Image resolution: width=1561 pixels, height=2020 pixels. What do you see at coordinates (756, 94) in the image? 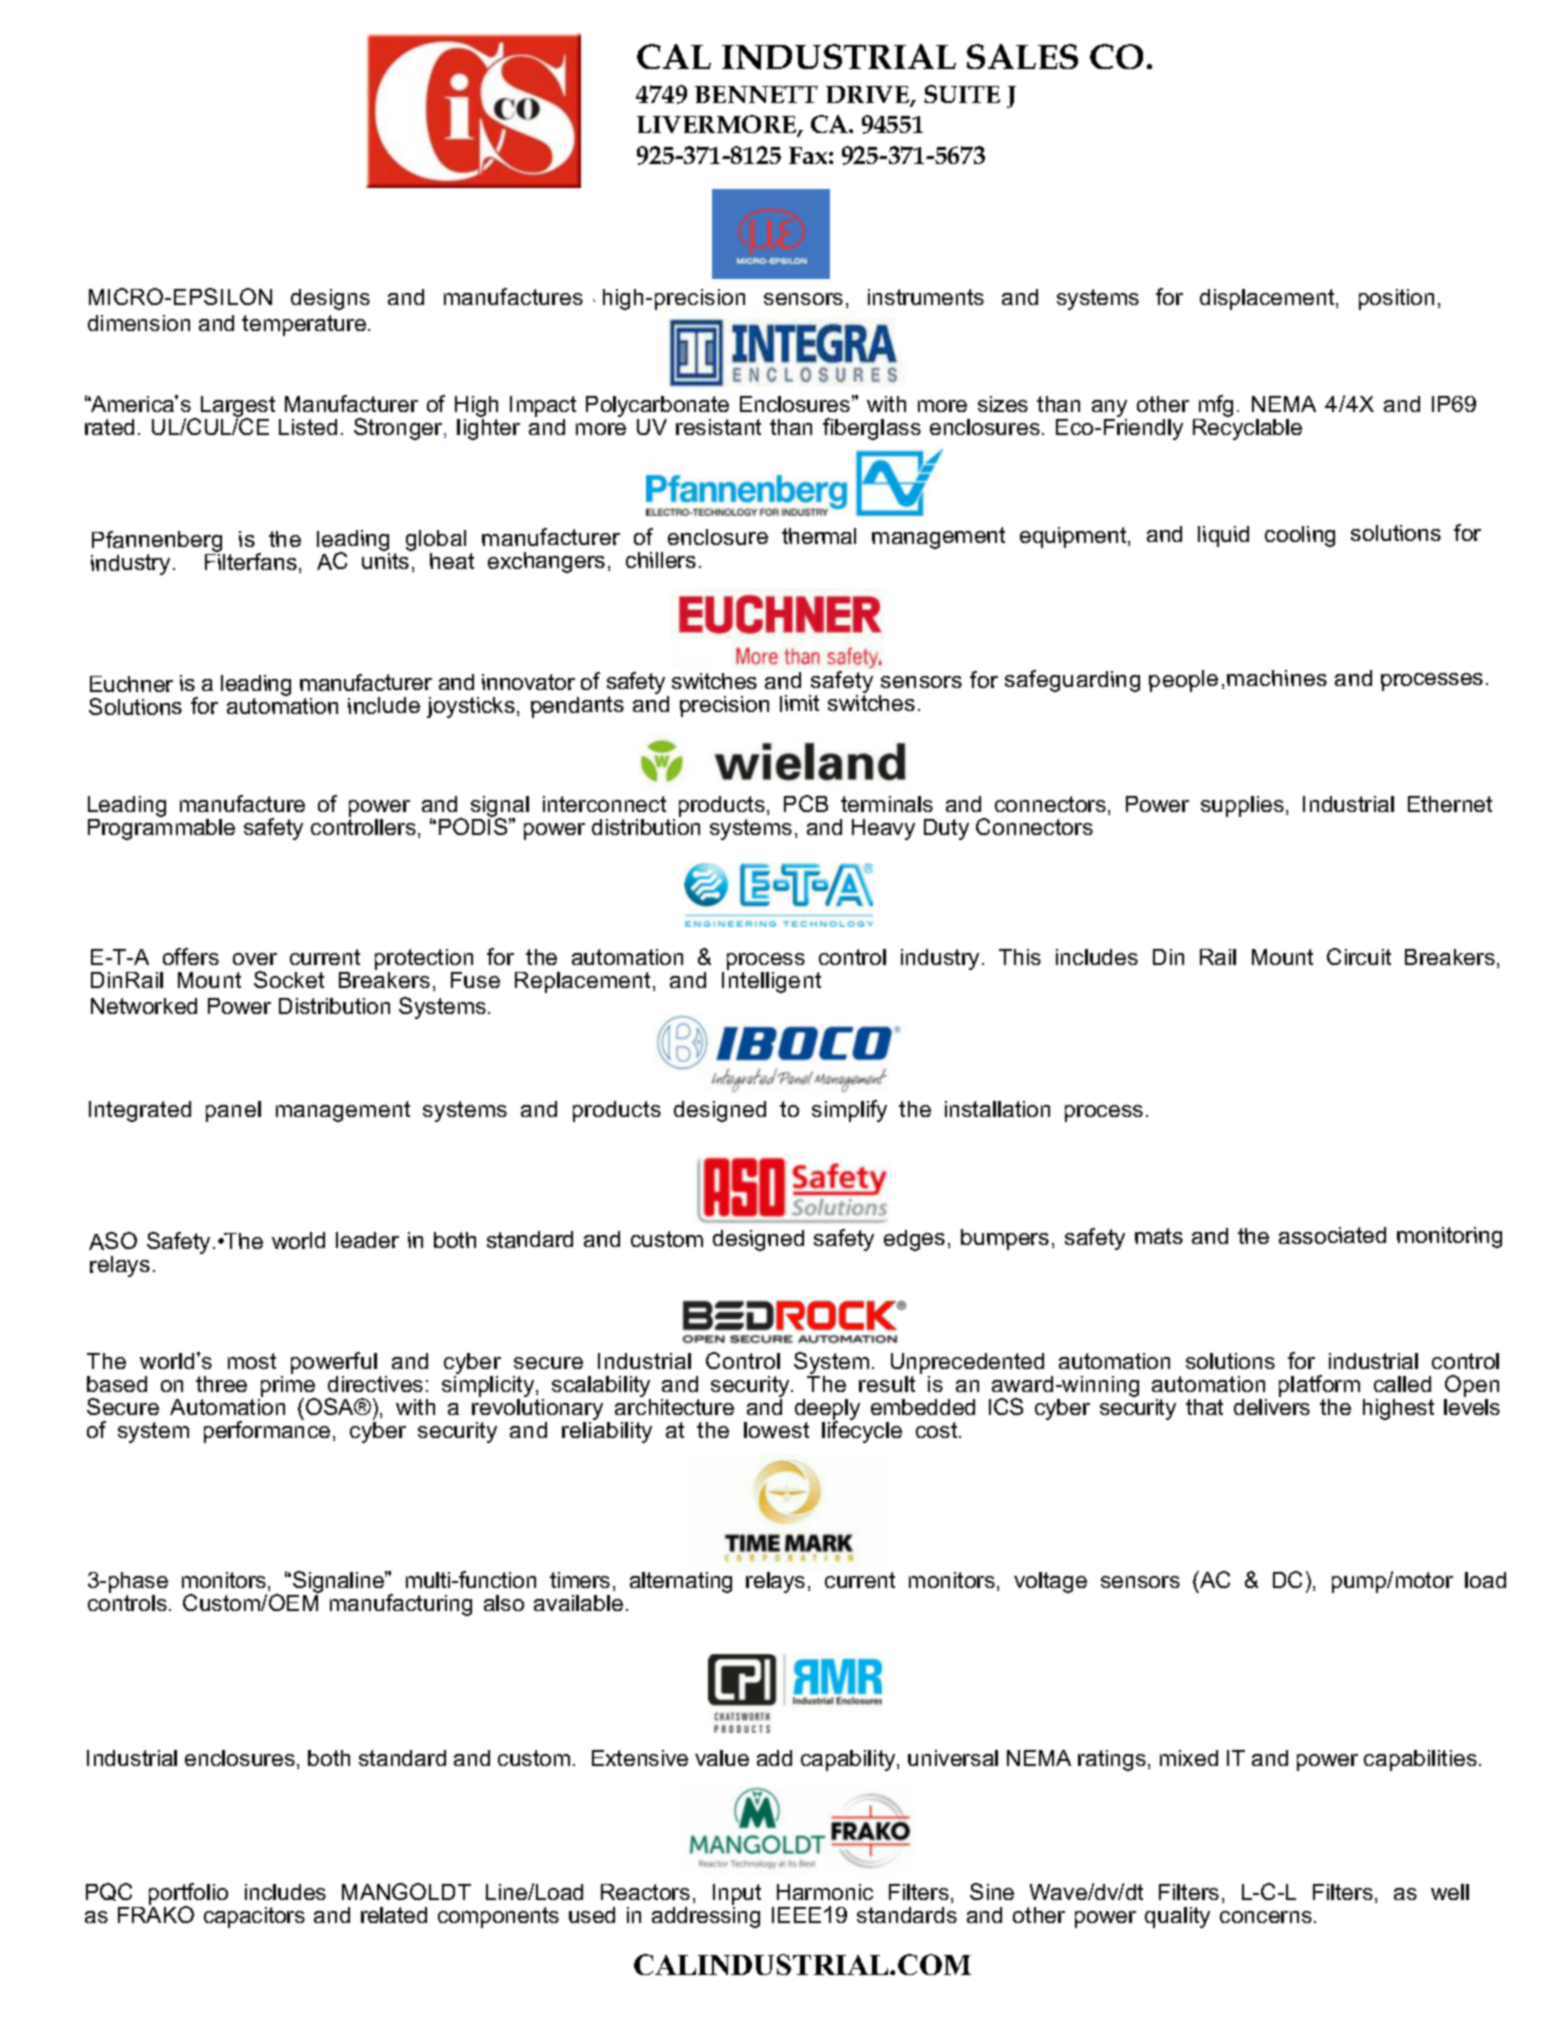
I see `BENNETT` at bounding box center [756, 94].
